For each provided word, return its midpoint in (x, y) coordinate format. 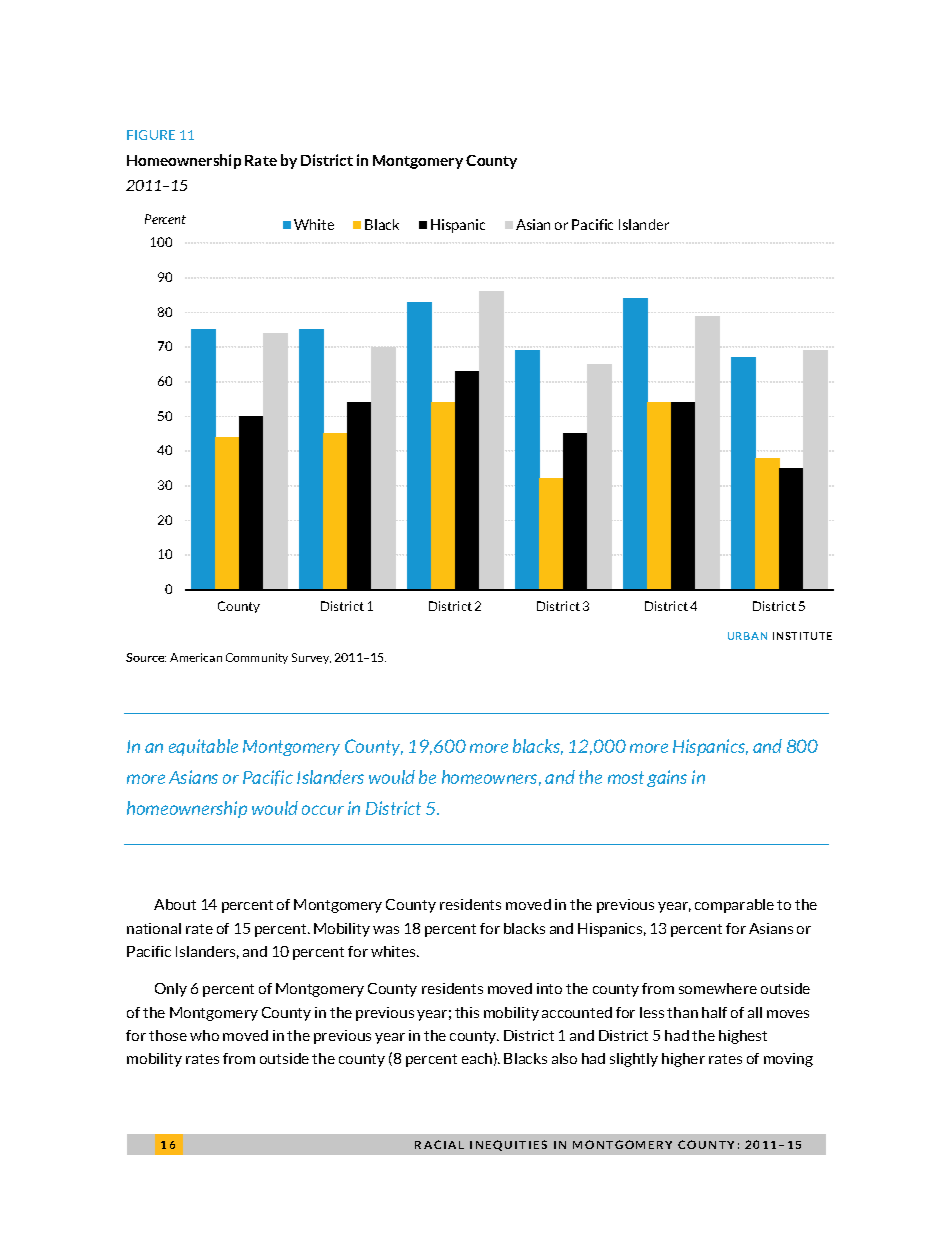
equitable (203, 747)
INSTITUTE (802, 636)
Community (257, 658)
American (196, 657)
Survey (311, 658)
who (204, 1035)
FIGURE (151, 135)
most (626, 777)
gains (667, 778)
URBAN (747, 636)
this (467, 1012)
